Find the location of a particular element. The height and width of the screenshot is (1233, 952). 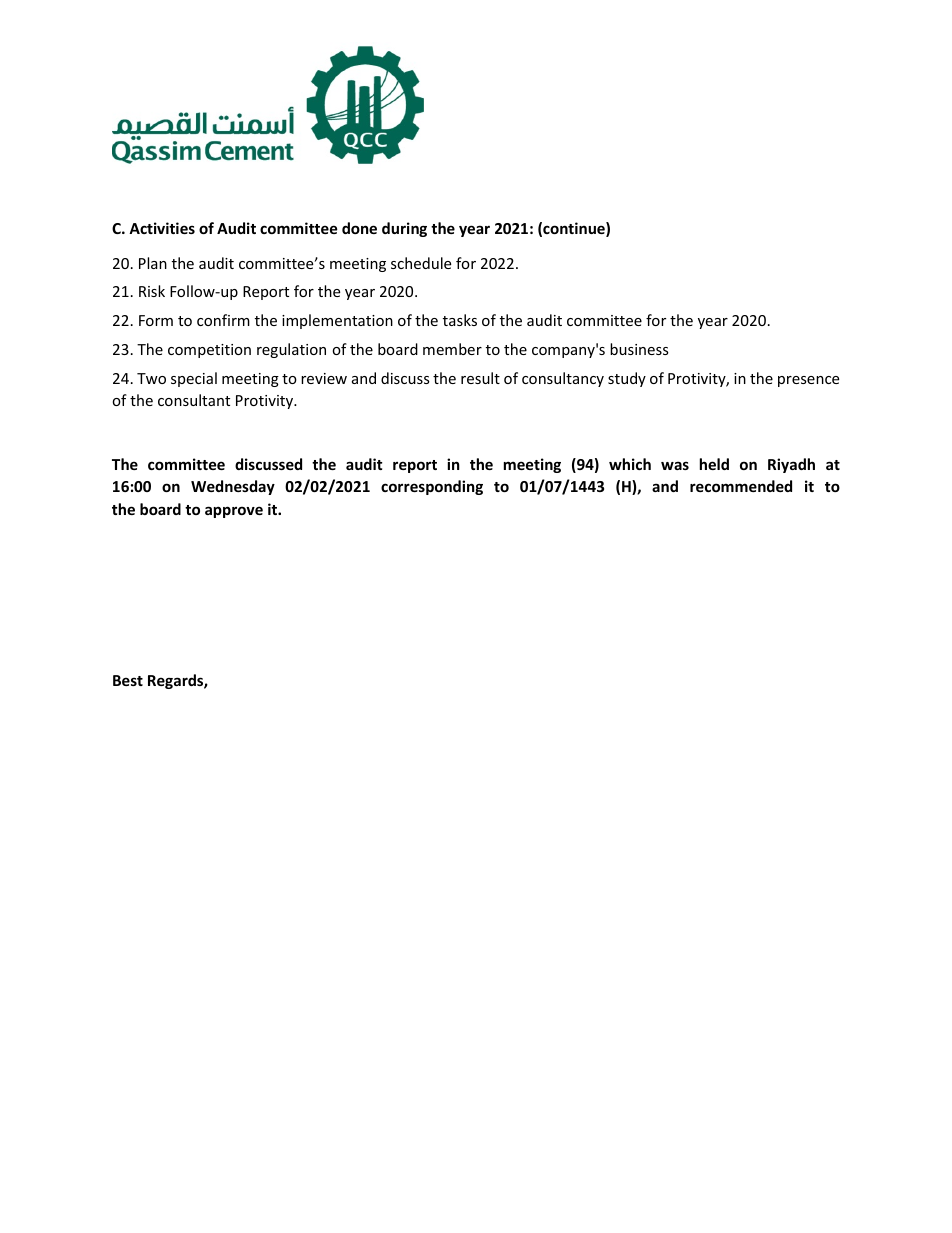

corresponding is located at coordinates (432, 487).
